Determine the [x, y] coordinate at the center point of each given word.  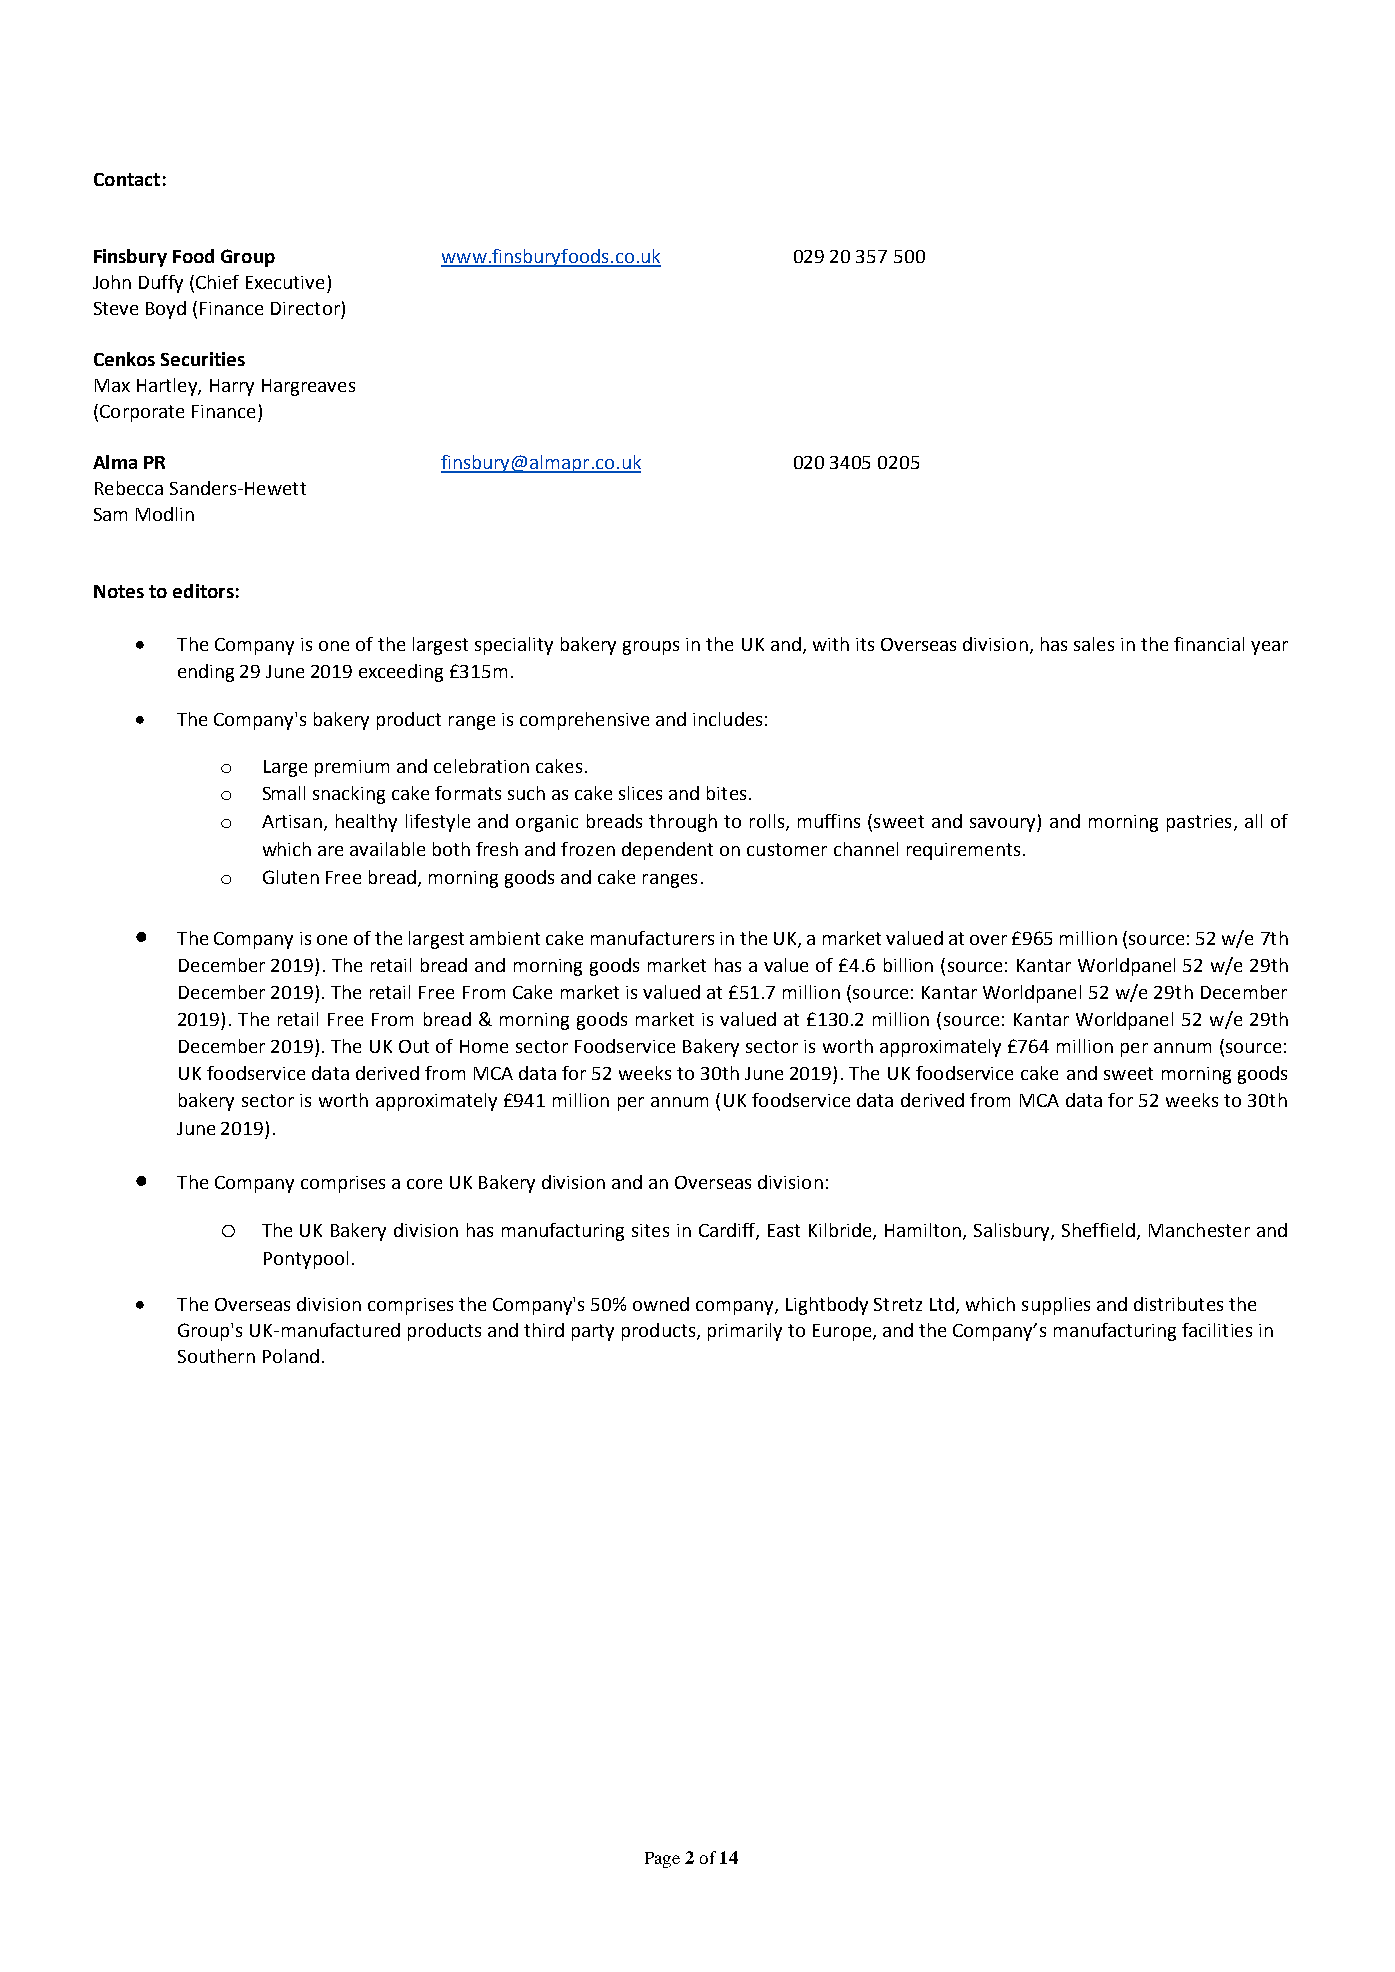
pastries [1199, 823]
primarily [745, 1332]
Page [662, 1860]
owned [661, 1304]
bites [726, 793]
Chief [217, 282]
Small [284, 793]
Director [305, 308]
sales [1094, 644]
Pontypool [306, 1260]
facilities [1217, 1330]
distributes [1178, 1304]
